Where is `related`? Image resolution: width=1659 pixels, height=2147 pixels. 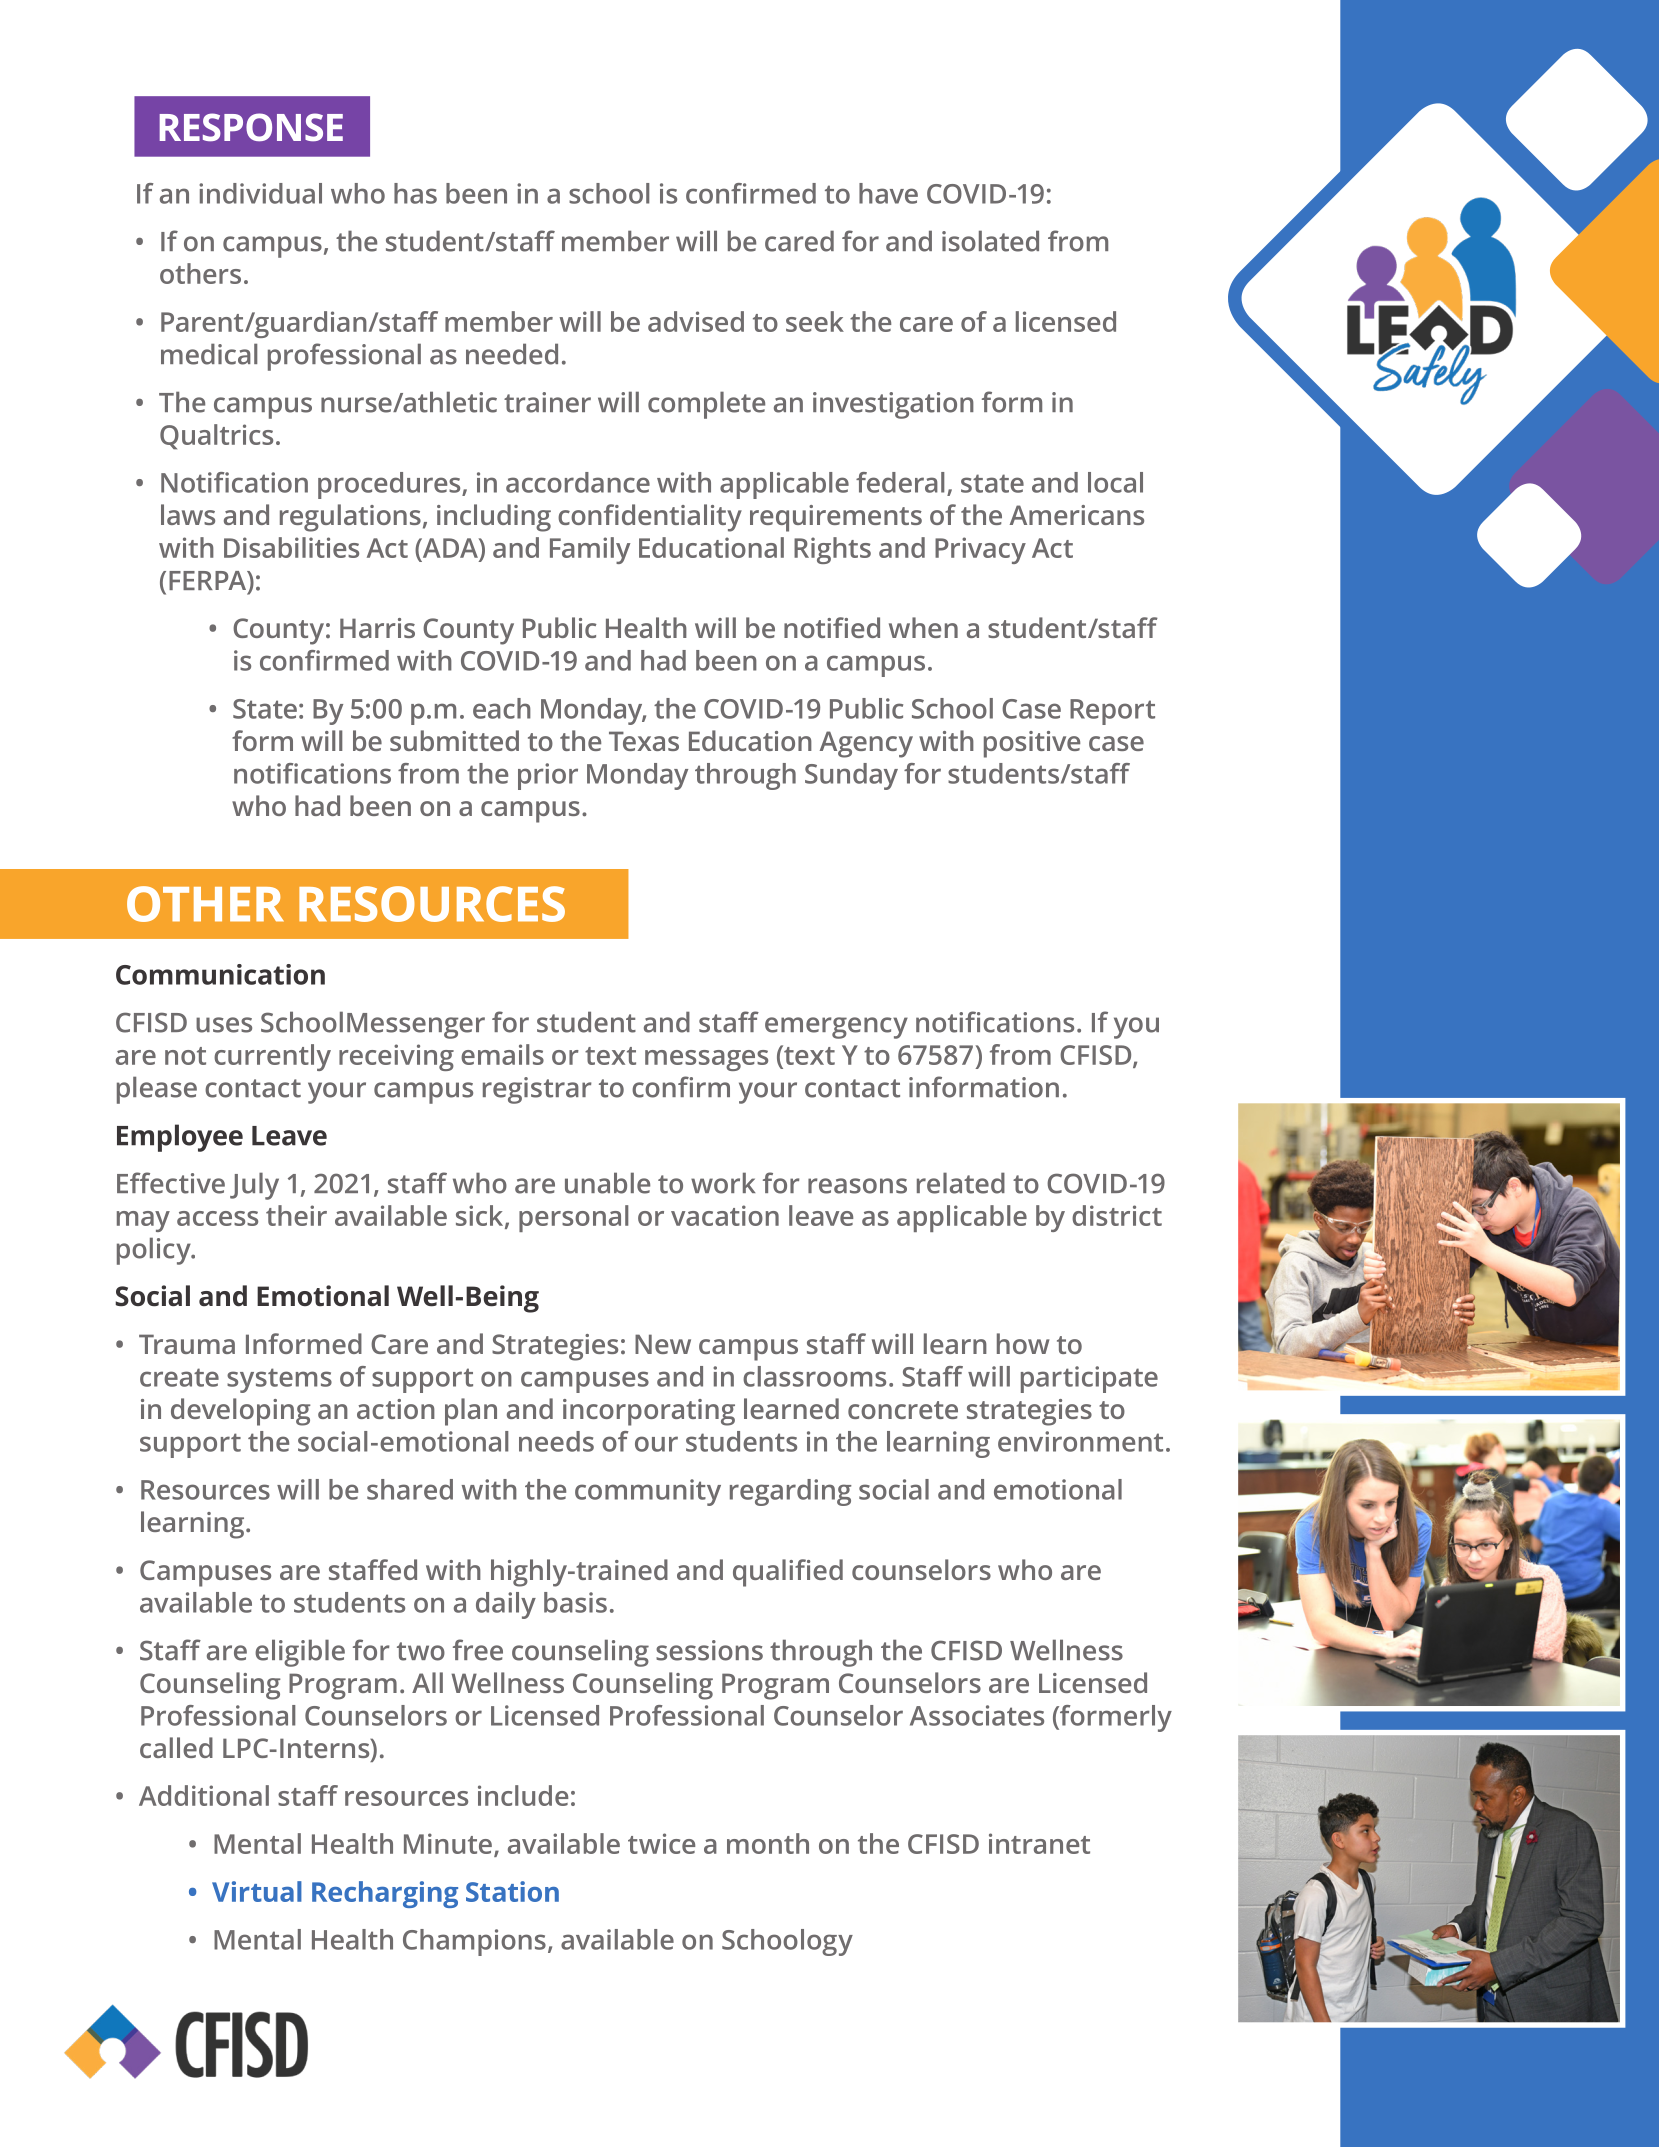
related is located at coordinates (961, 1183).
